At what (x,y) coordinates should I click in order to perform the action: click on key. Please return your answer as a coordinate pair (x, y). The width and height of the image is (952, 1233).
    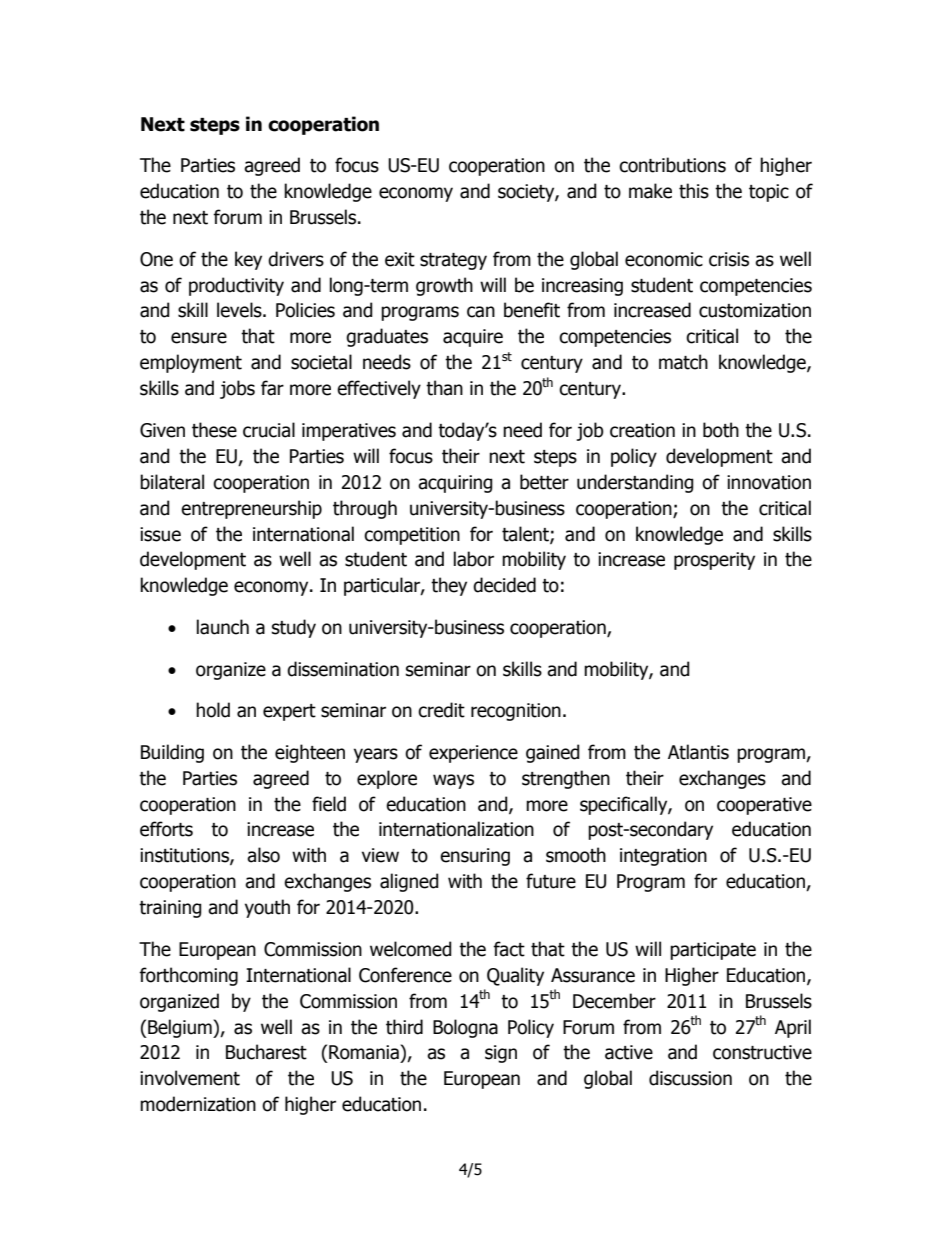
    Looking at the image, I should click on (248, 260).
